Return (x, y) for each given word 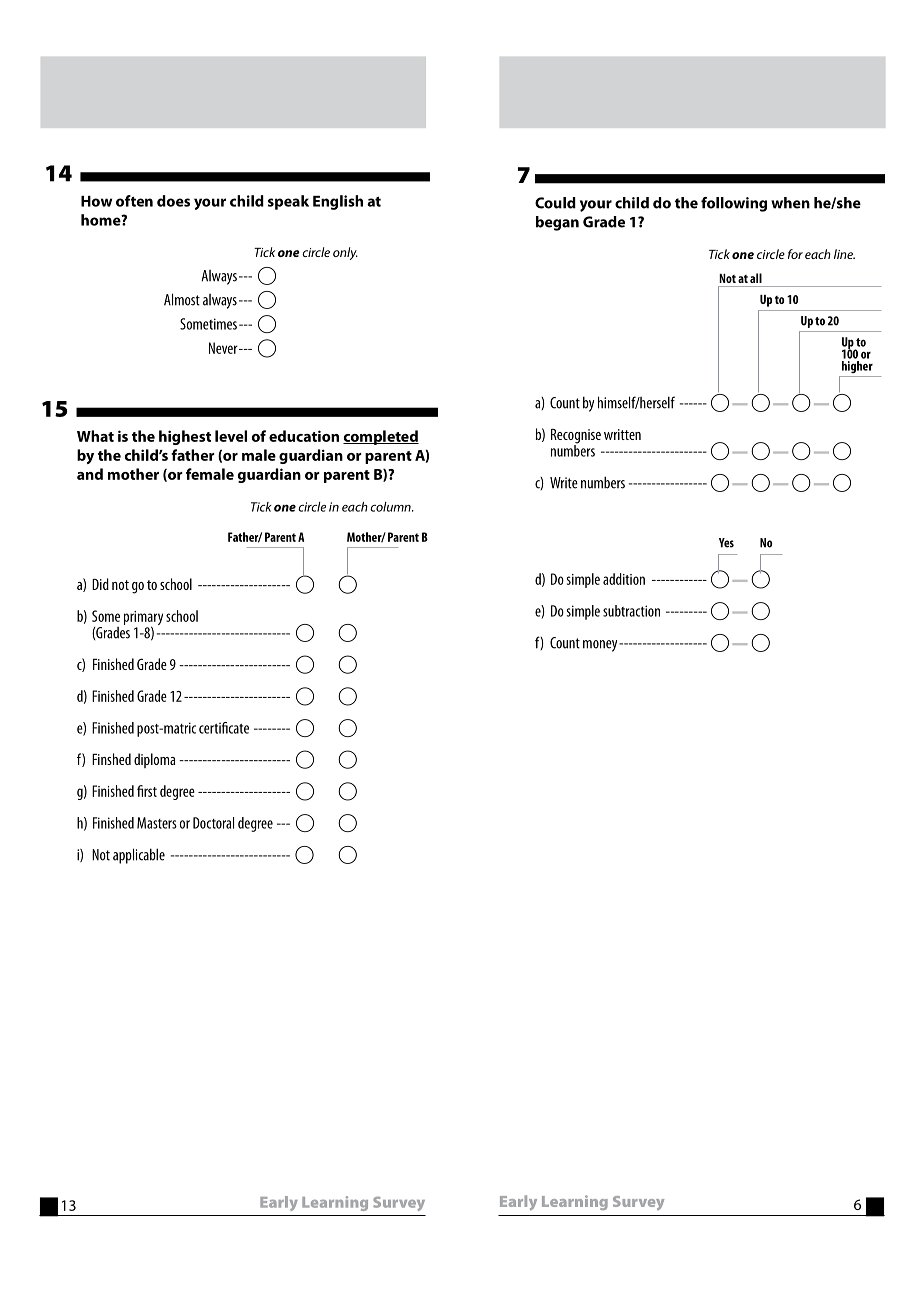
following (734, 204)
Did (100, 584)
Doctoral (213, 823)
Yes (726, 543)
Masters (157, 823)
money (601, 646)
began (557, 223)
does (173, 201)
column (391, 507)
